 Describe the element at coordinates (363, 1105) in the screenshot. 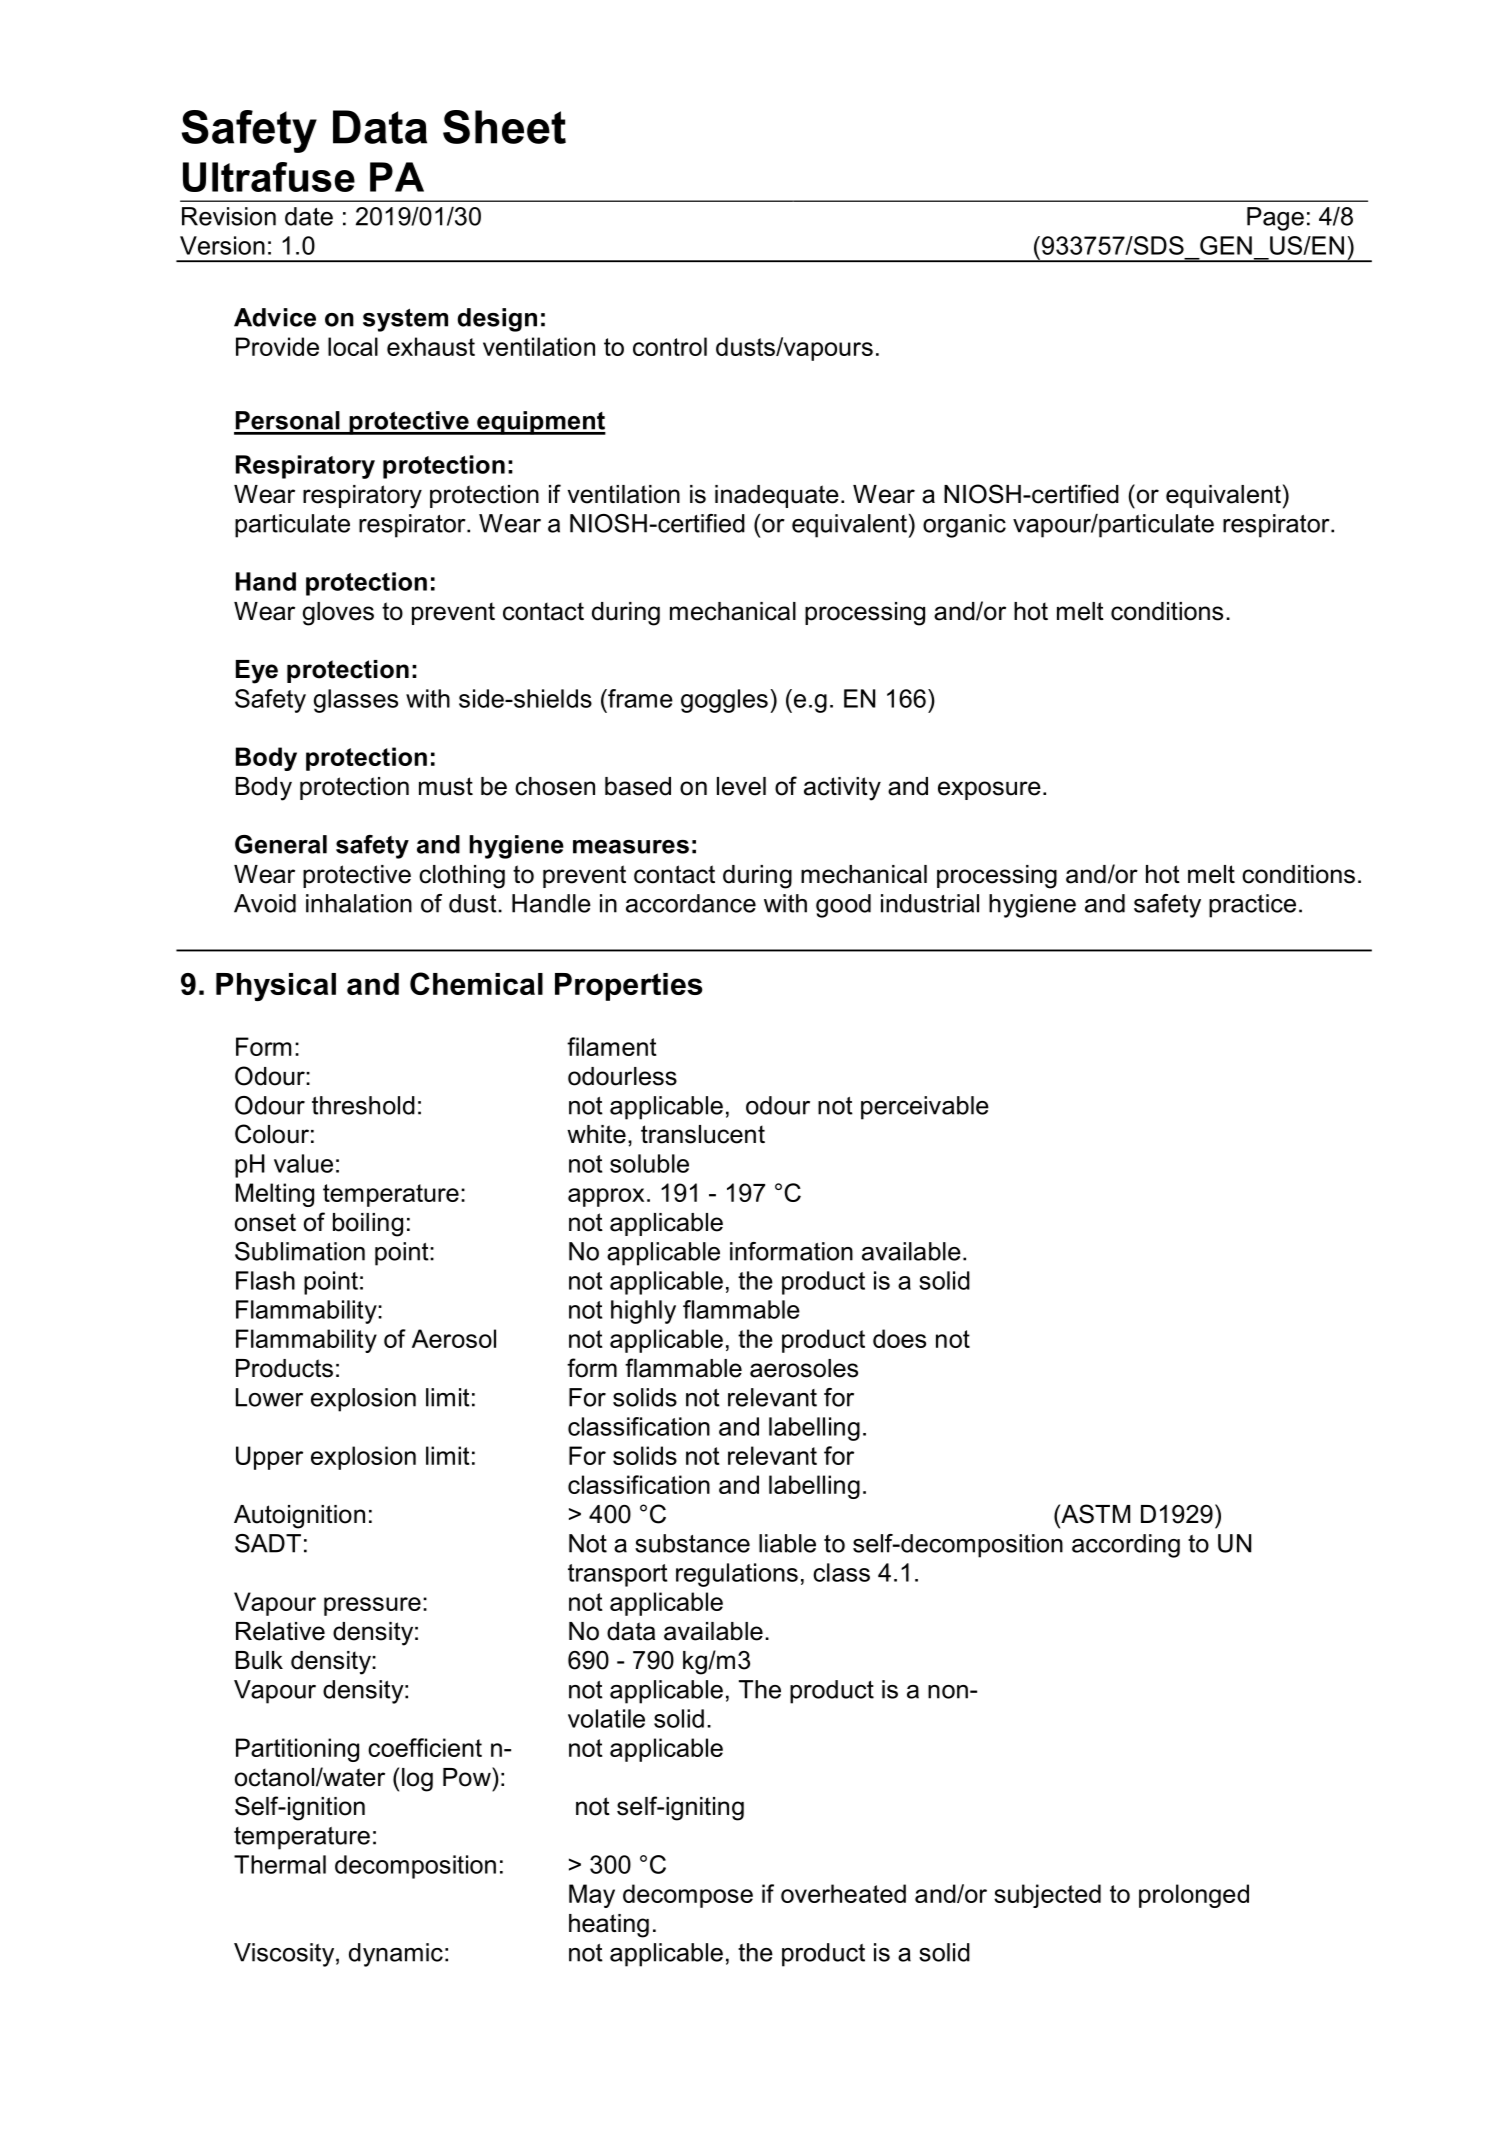

I see `threshold` at that location.
